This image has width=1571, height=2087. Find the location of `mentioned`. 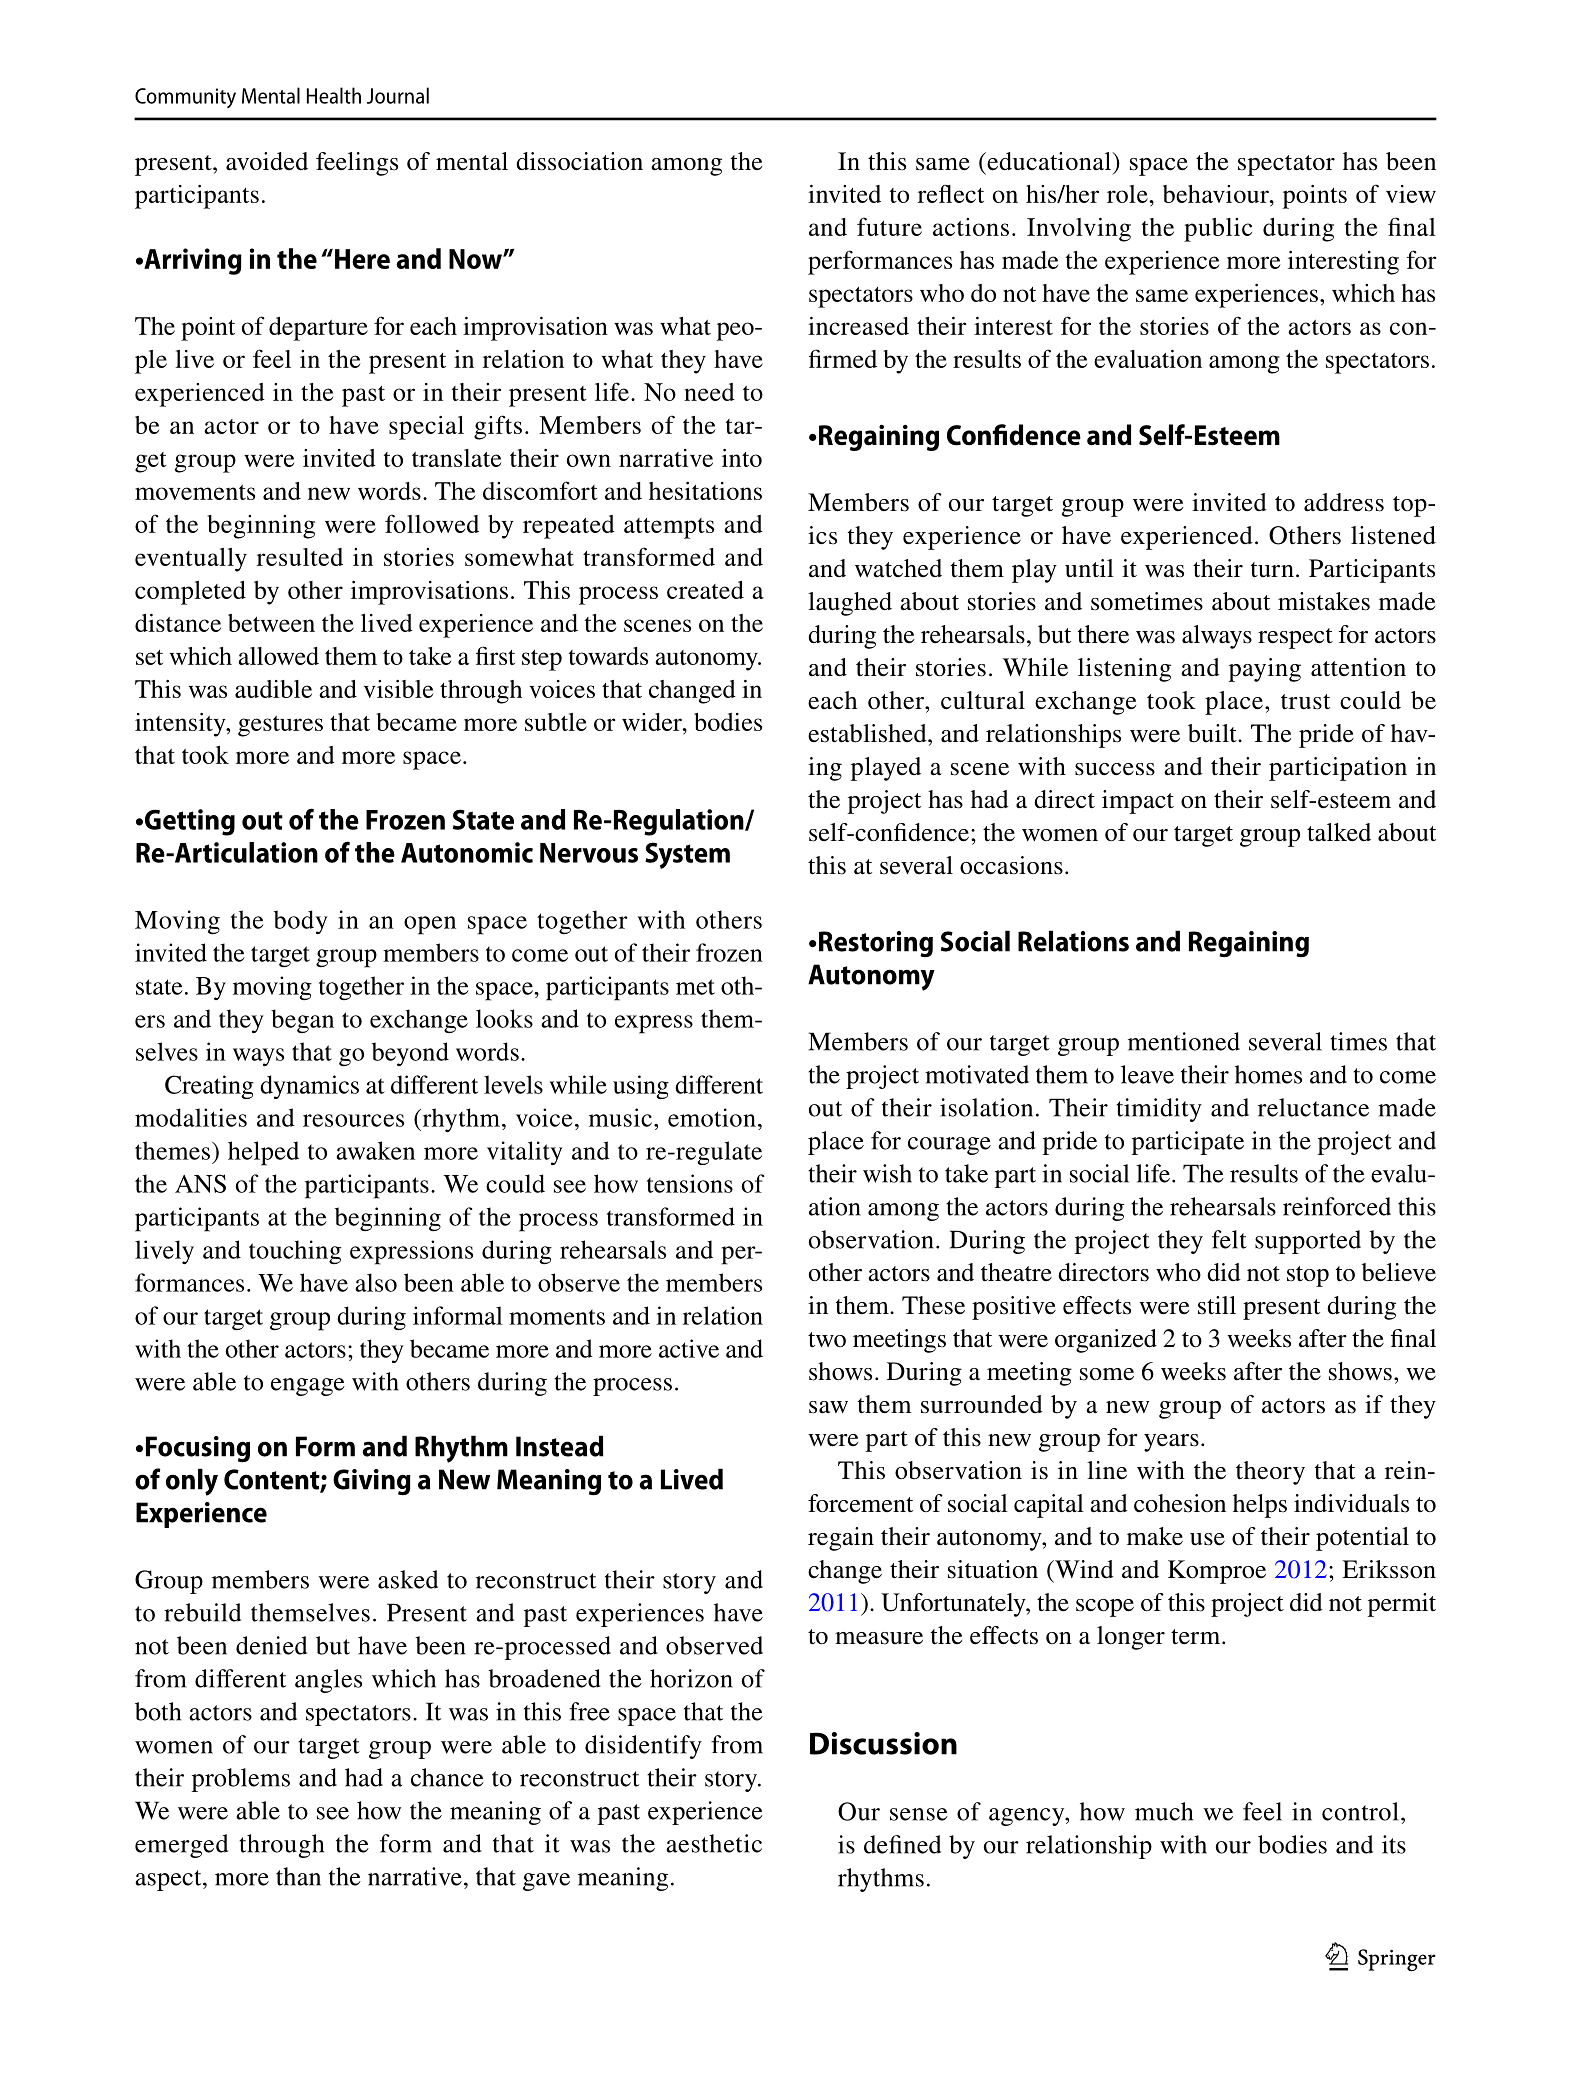

mentioned is located at coordinates (1184, 1041).
